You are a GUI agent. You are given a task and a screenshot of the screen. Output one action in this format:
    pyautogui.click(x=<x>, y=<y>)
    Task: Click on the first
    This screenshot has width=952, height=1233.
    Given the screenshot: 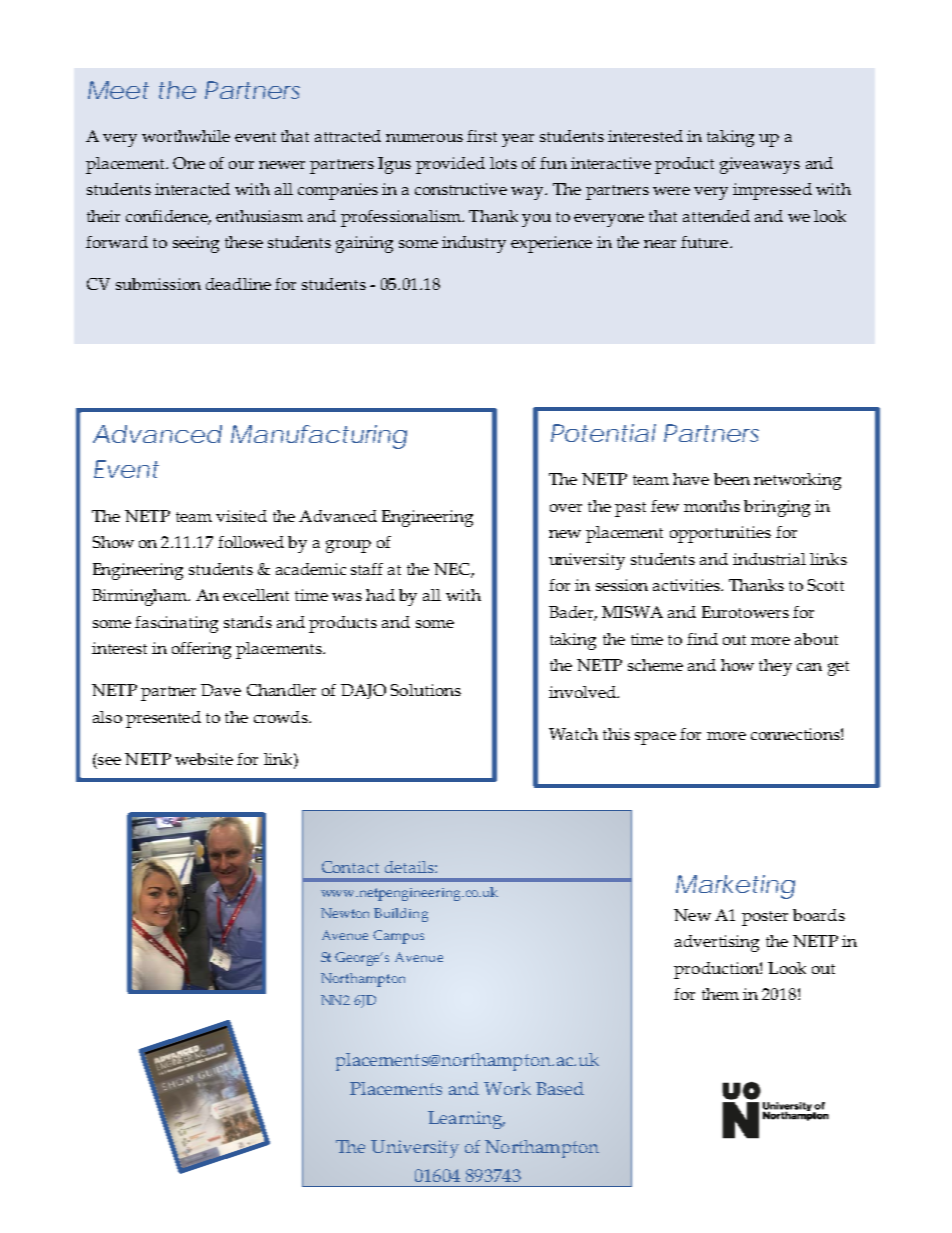 What is the action you would take?
    pyautogui.click(x=482, y=136)
